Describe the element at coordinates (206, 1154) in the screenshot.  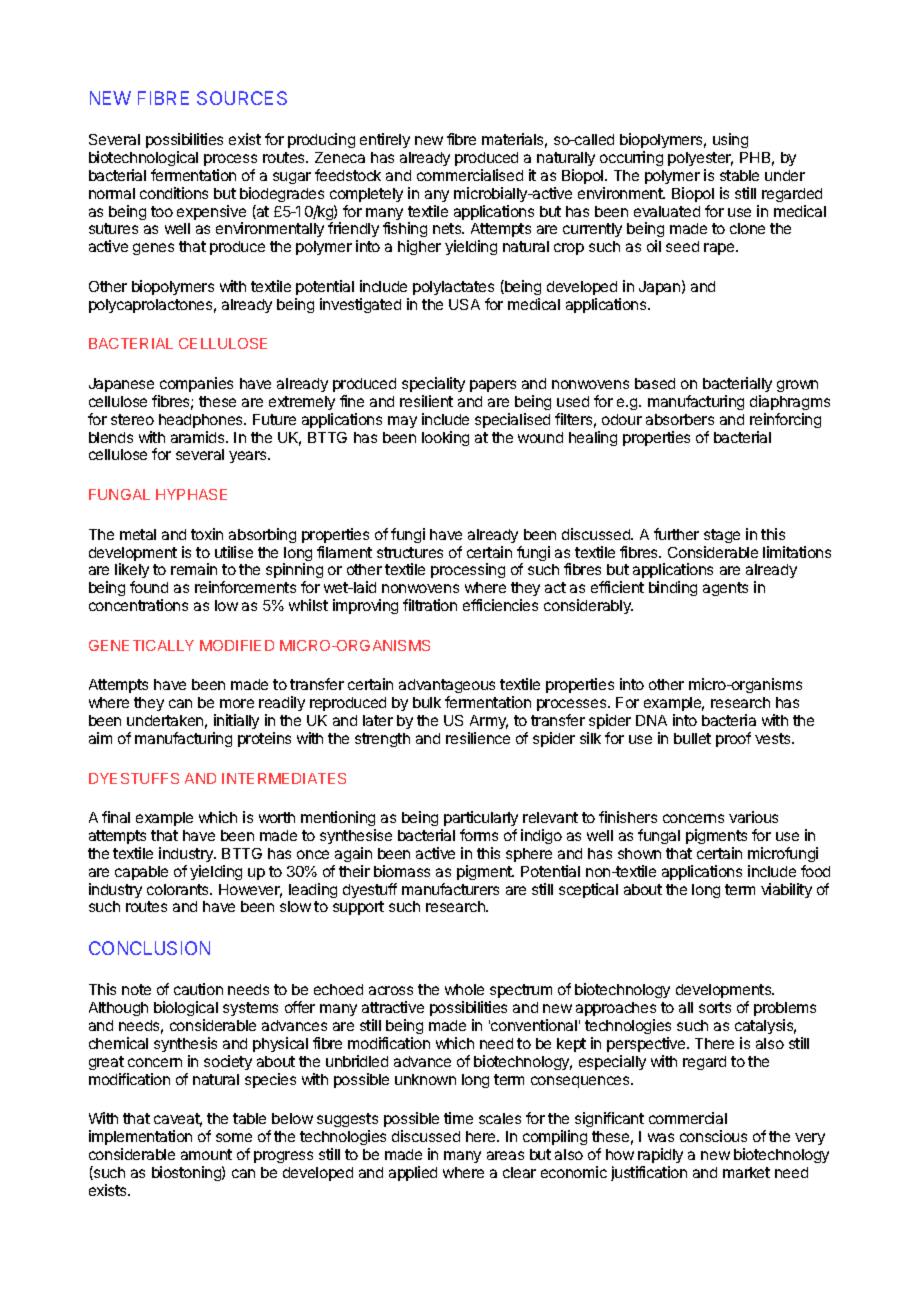
I see `amount` at that location.
